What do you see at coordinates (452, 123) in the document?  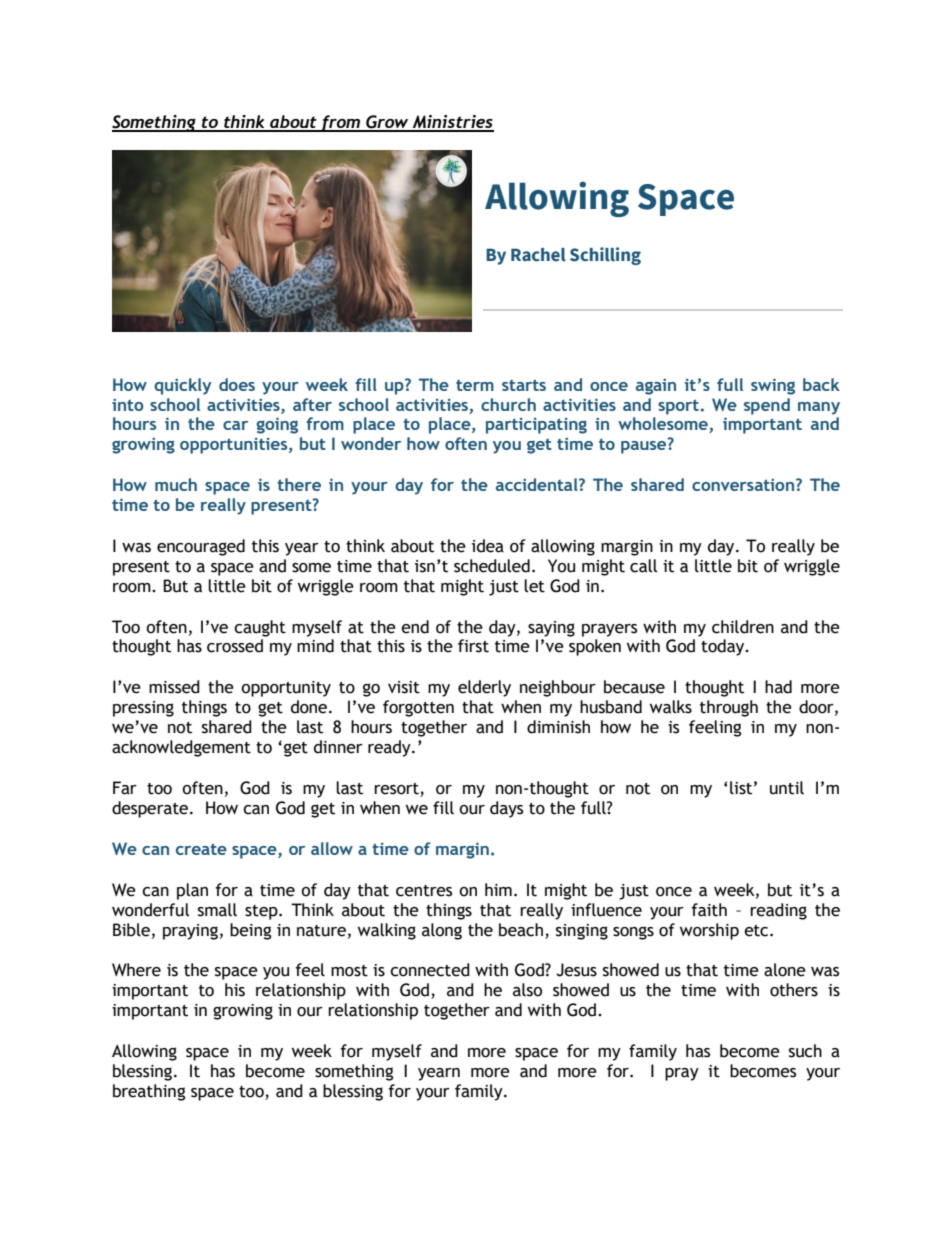 I see `Ministries` at bounding box center [452, 123].
